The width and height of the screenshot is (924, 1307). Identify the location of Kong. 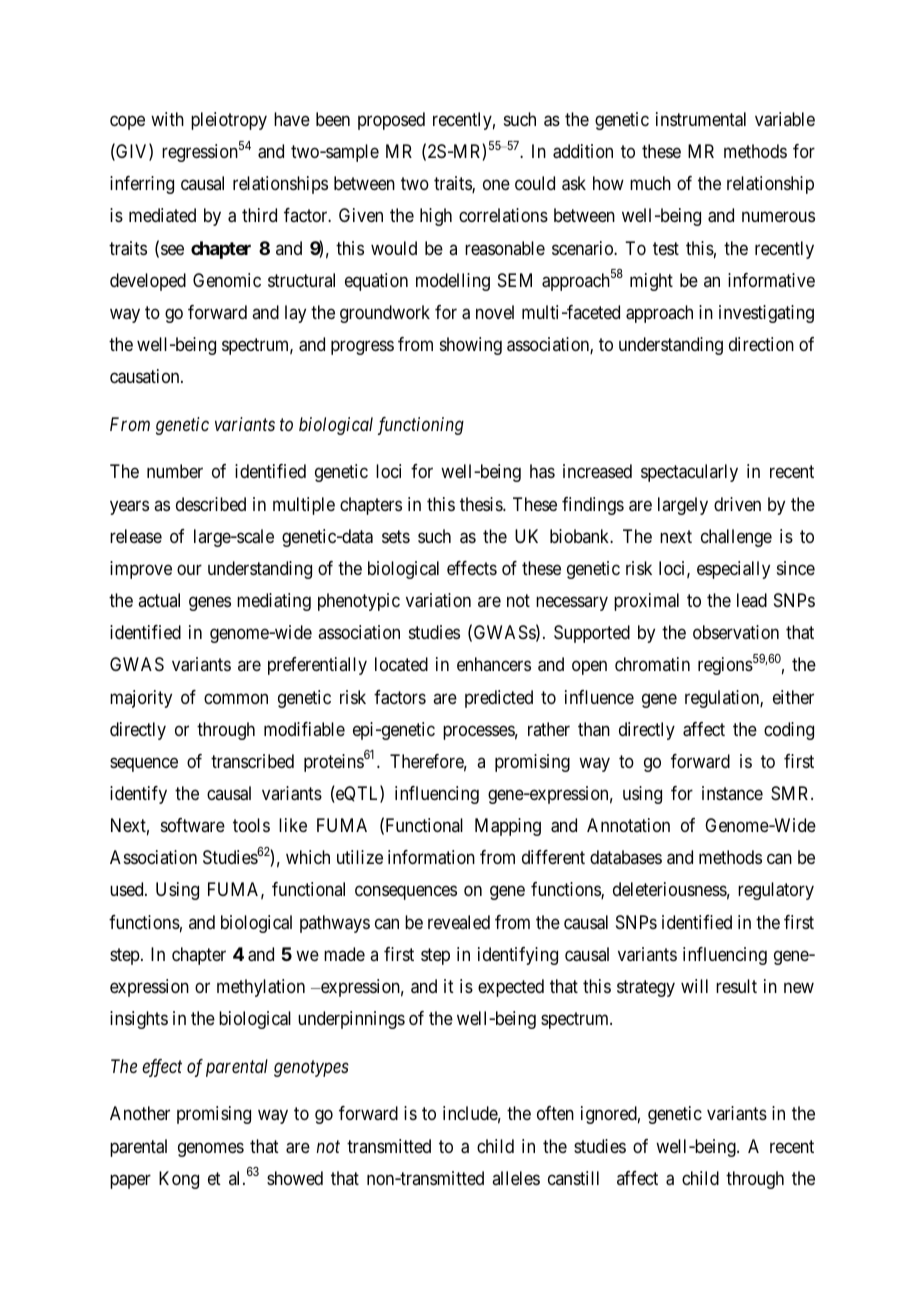
(179, 1180).
